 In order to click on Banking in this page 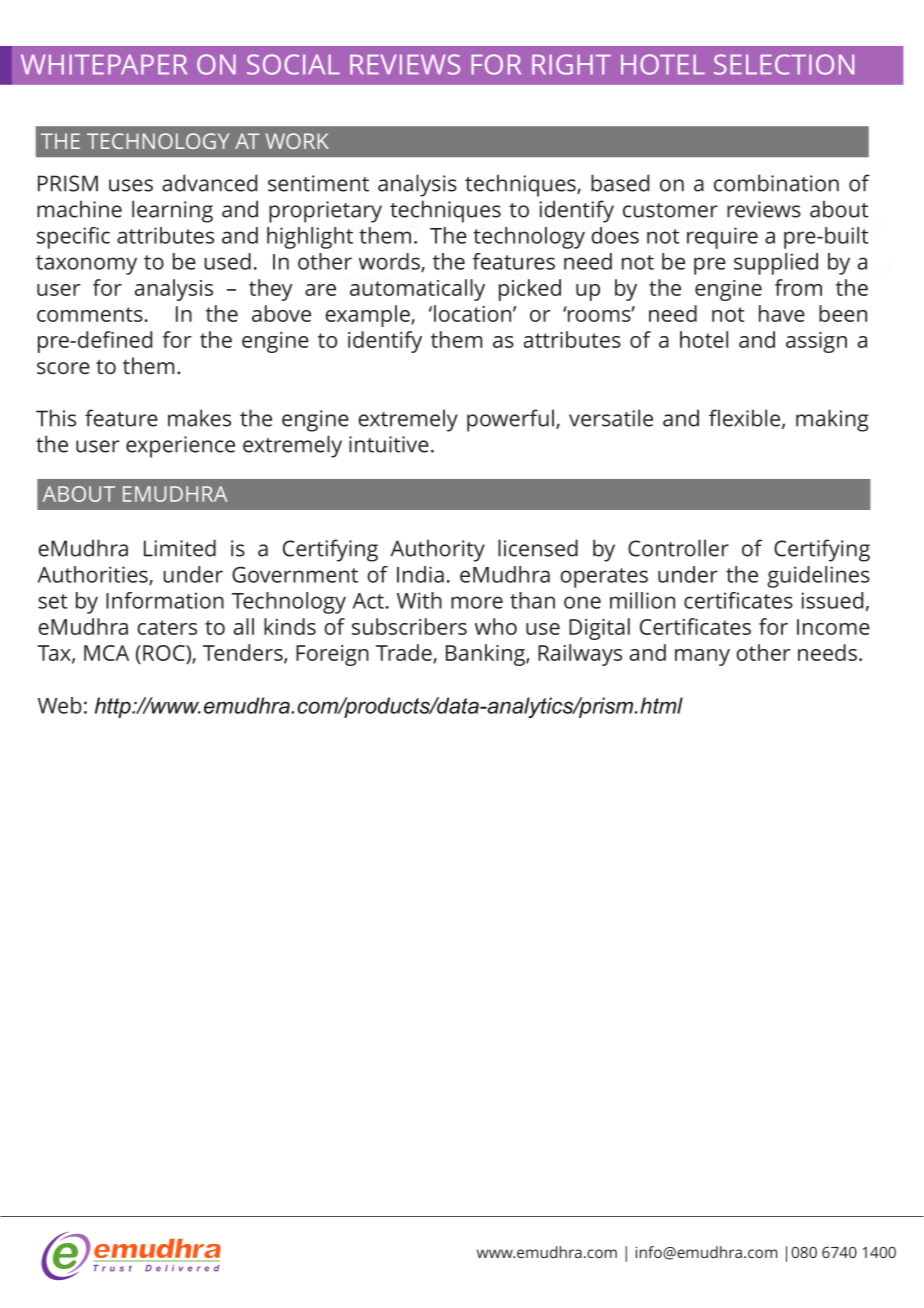, I will do `click(486, 655)`.
